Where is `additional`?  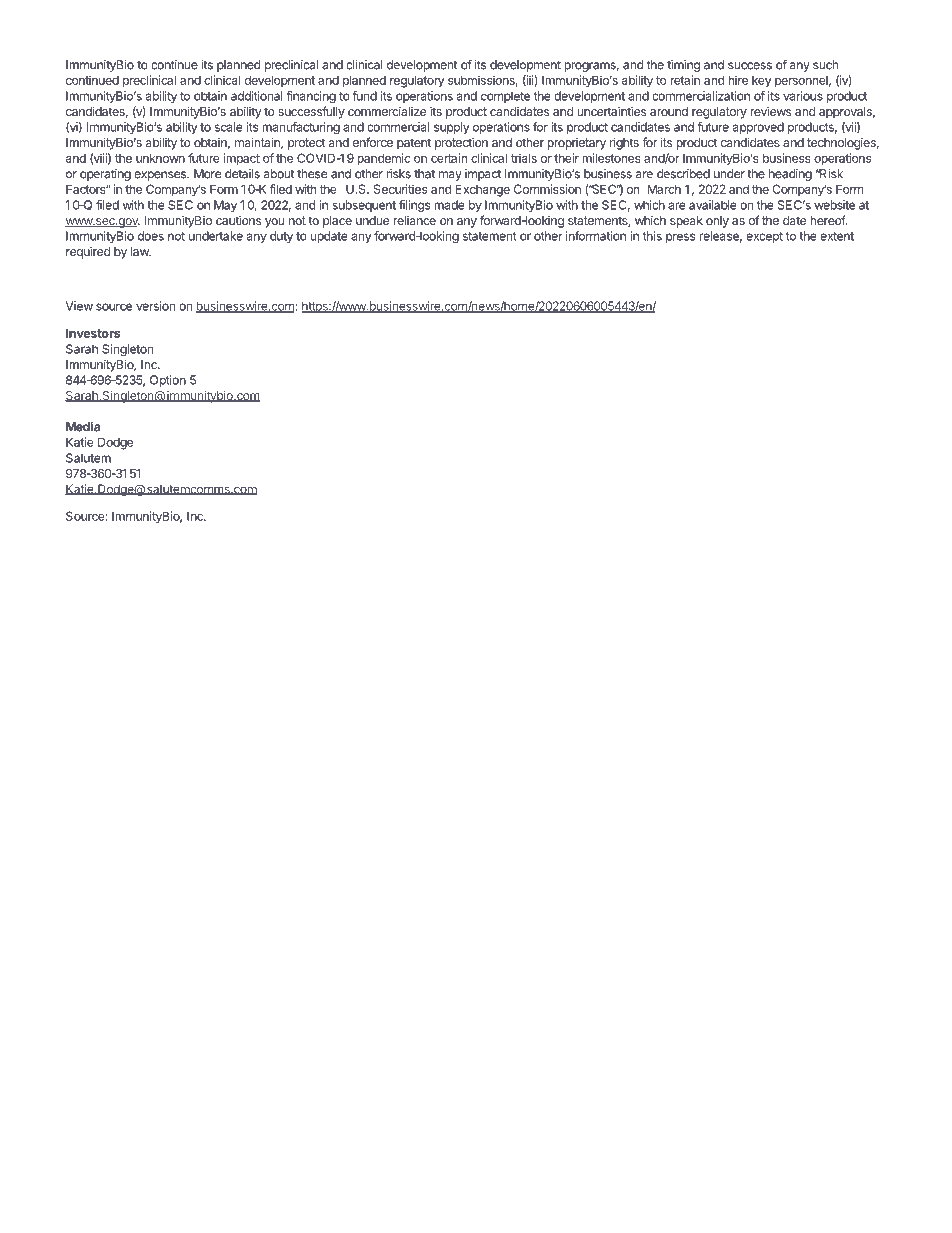 additional is located at coordinates (257, 96).
